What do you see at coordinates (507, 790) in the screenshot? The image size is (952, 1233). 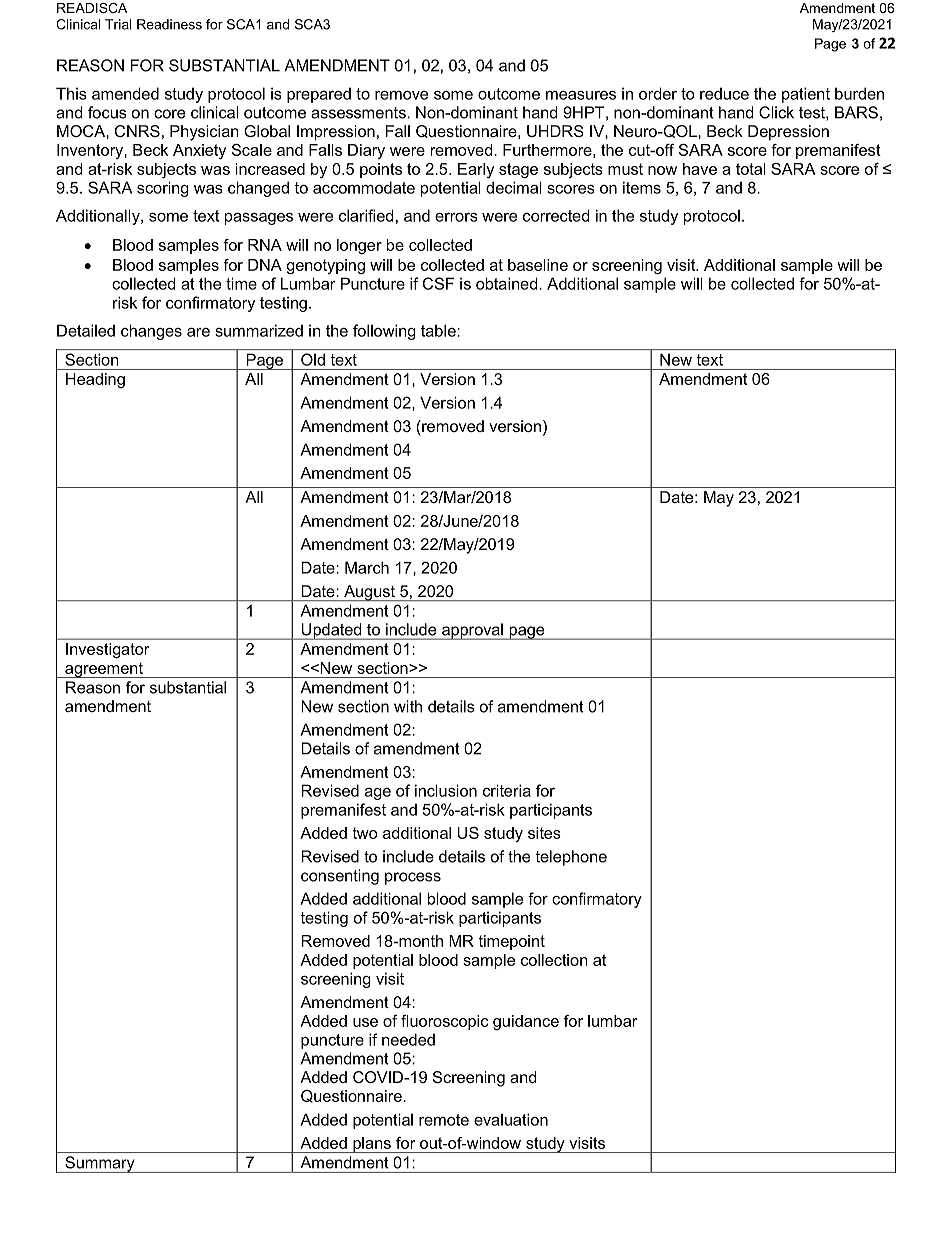 I see `criteria` at bounding box center [507, 790].
